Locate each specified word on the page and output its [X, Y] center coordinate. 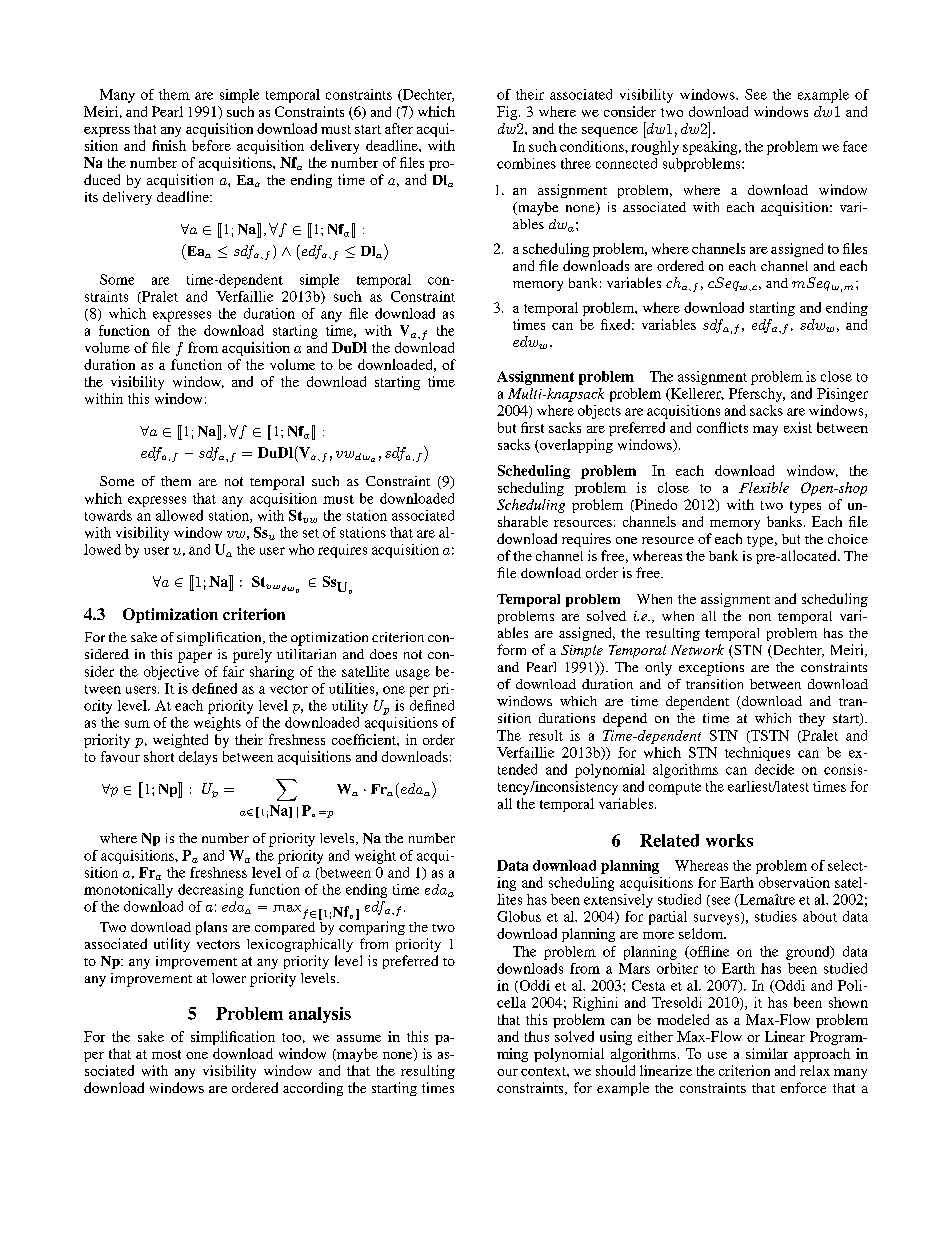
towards [108, 515]
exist [798, 427]
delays [198, 758]
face [855, 146]
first [532, 427]
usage [413, 674]
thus [537, 1036]
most [166, 1054]
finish [169, 145]
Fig [508, 113]
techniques [757, 754]
